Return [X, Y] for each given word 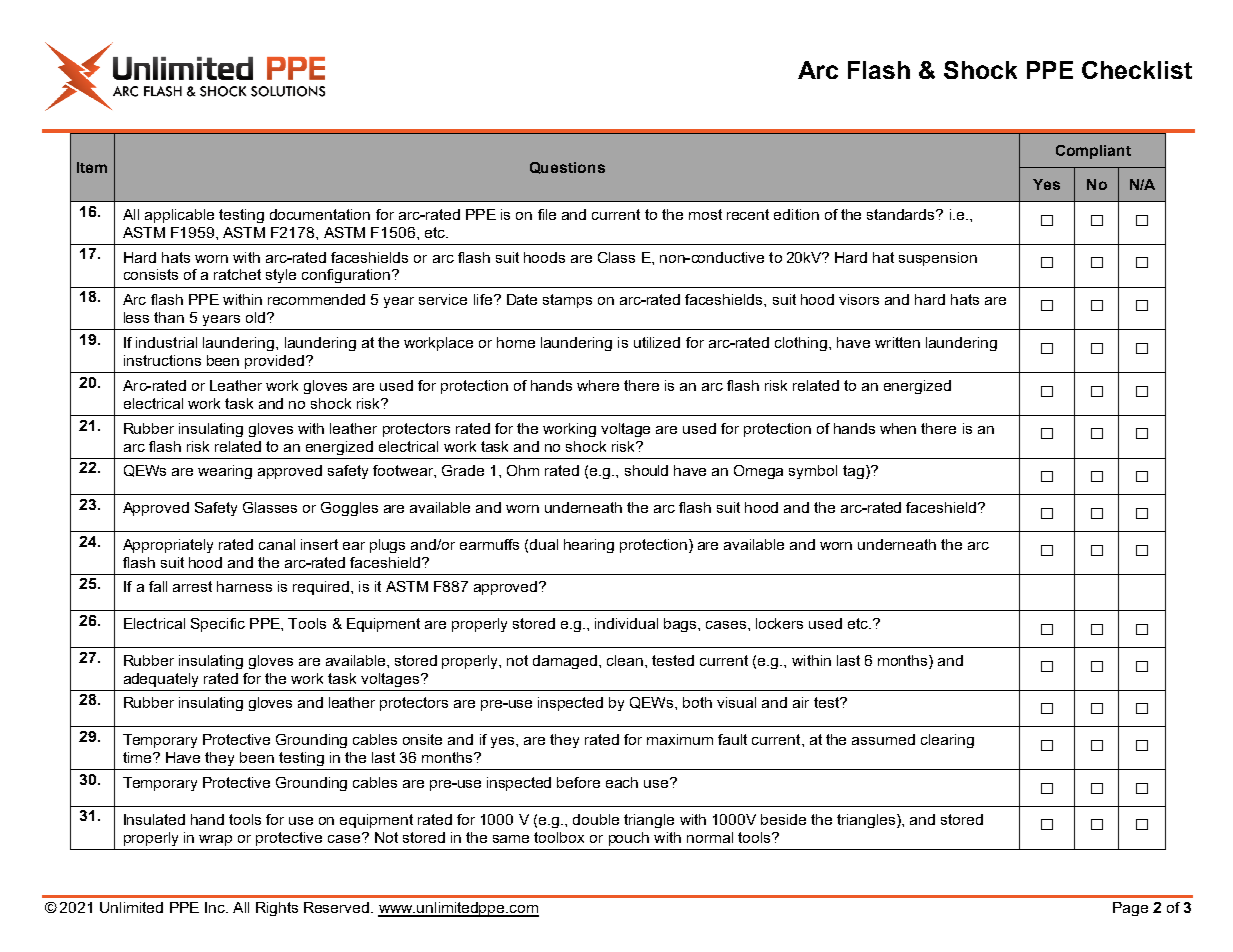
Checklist [1137, 70]
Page [1130, 909]
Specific [218, 625]
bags [681, 625]
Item [92, 167]
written [897, 342]
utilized [657, 342]
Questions [567, 168]
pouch [629, 839]
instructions [162, 360]
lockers [779, 623]
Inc [216, 907]
